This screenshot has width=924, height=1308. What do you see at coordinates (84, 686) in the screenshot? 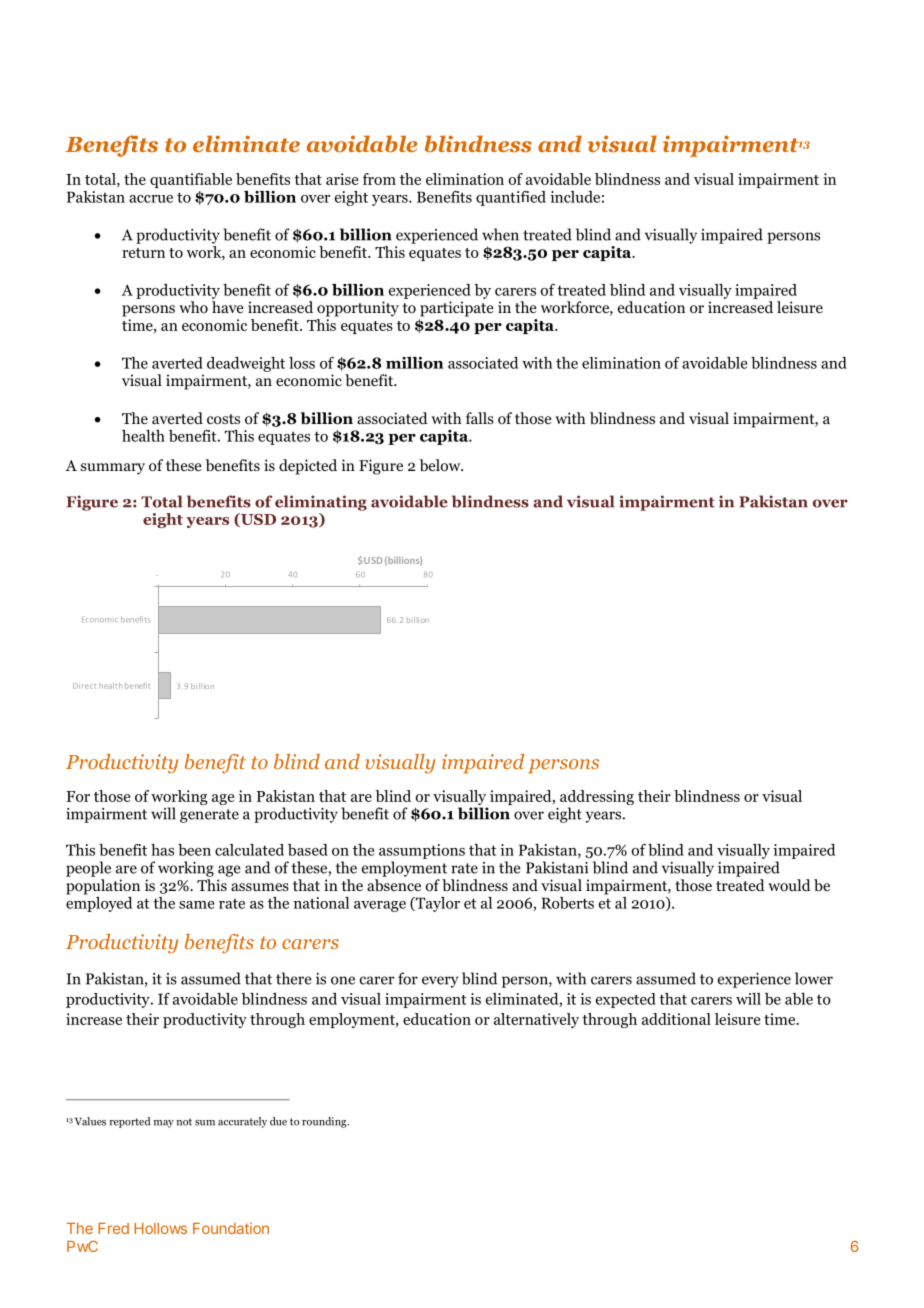
I see `Direct` at bounding box center [84, 686].
